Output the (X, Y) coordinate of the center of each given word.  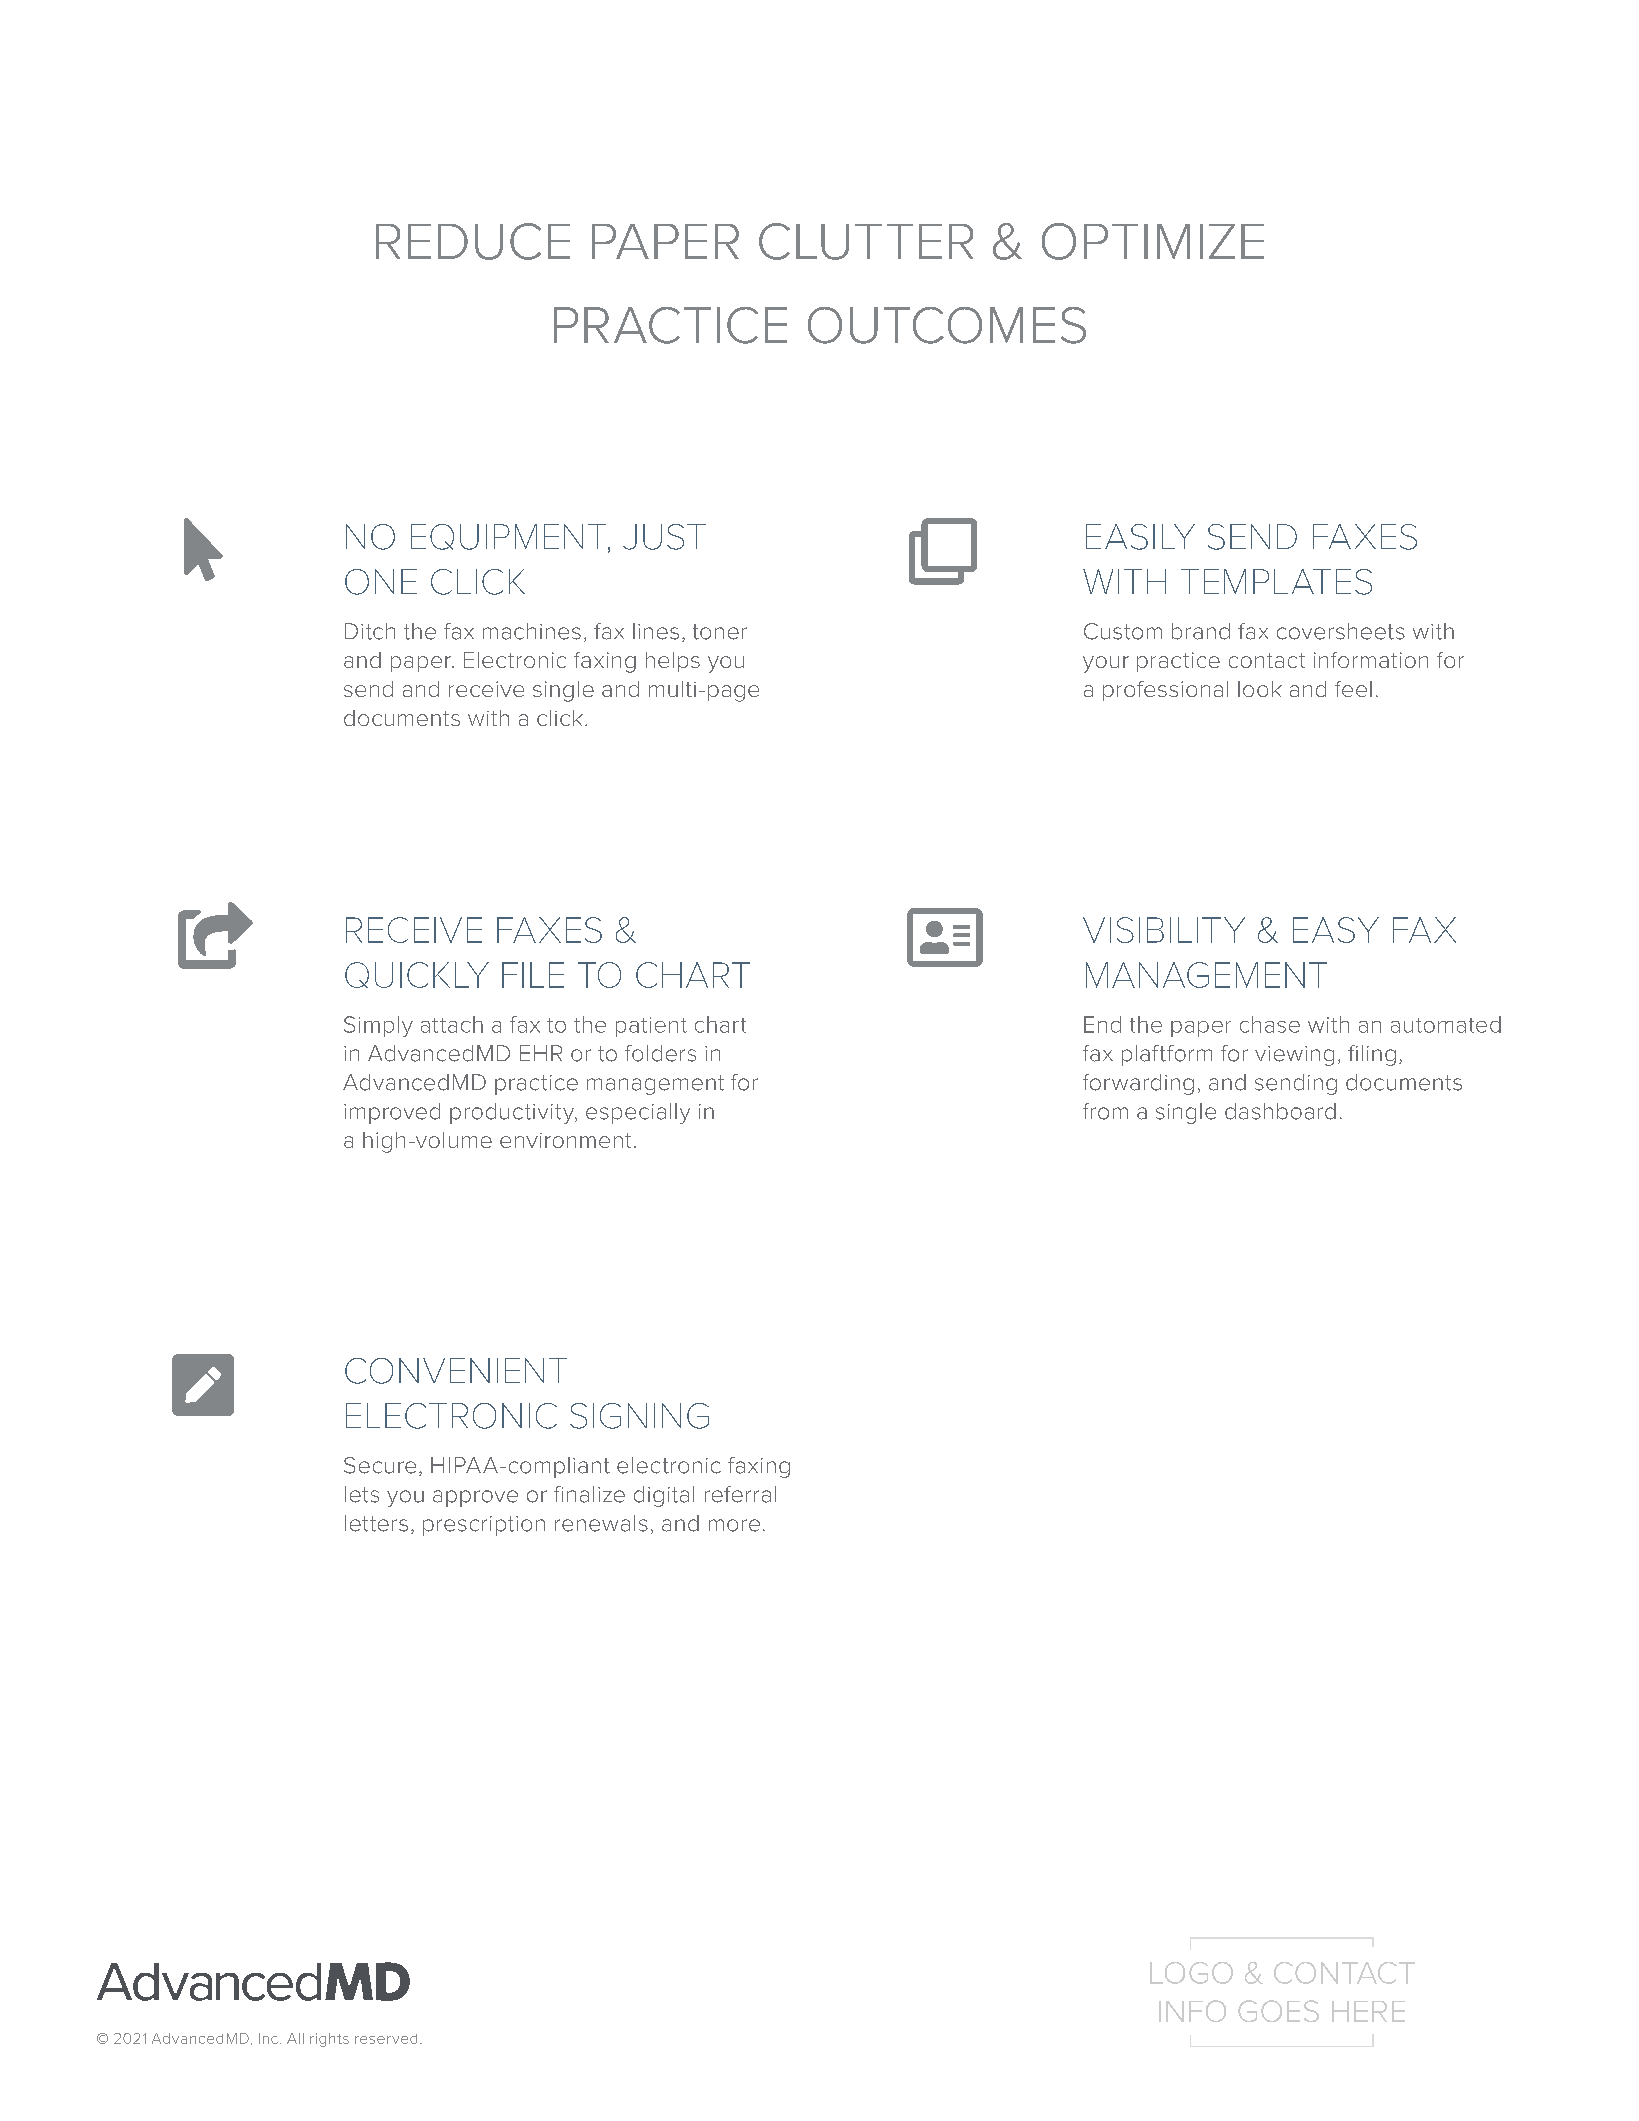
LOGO (1191, 1973)
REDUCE (473, 241)
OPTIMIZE (1153, 241)
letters (376, 1523)
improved (392, 1113)
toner (720, 632)
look (1260, 689)
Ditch (370, 631)
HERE (1368, 2011)
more (734, 1525)
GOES (1278, 2011)
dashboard (1280, 1111)
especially (638, 1113)
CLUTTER (866, 241)
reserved (386, 2039)
